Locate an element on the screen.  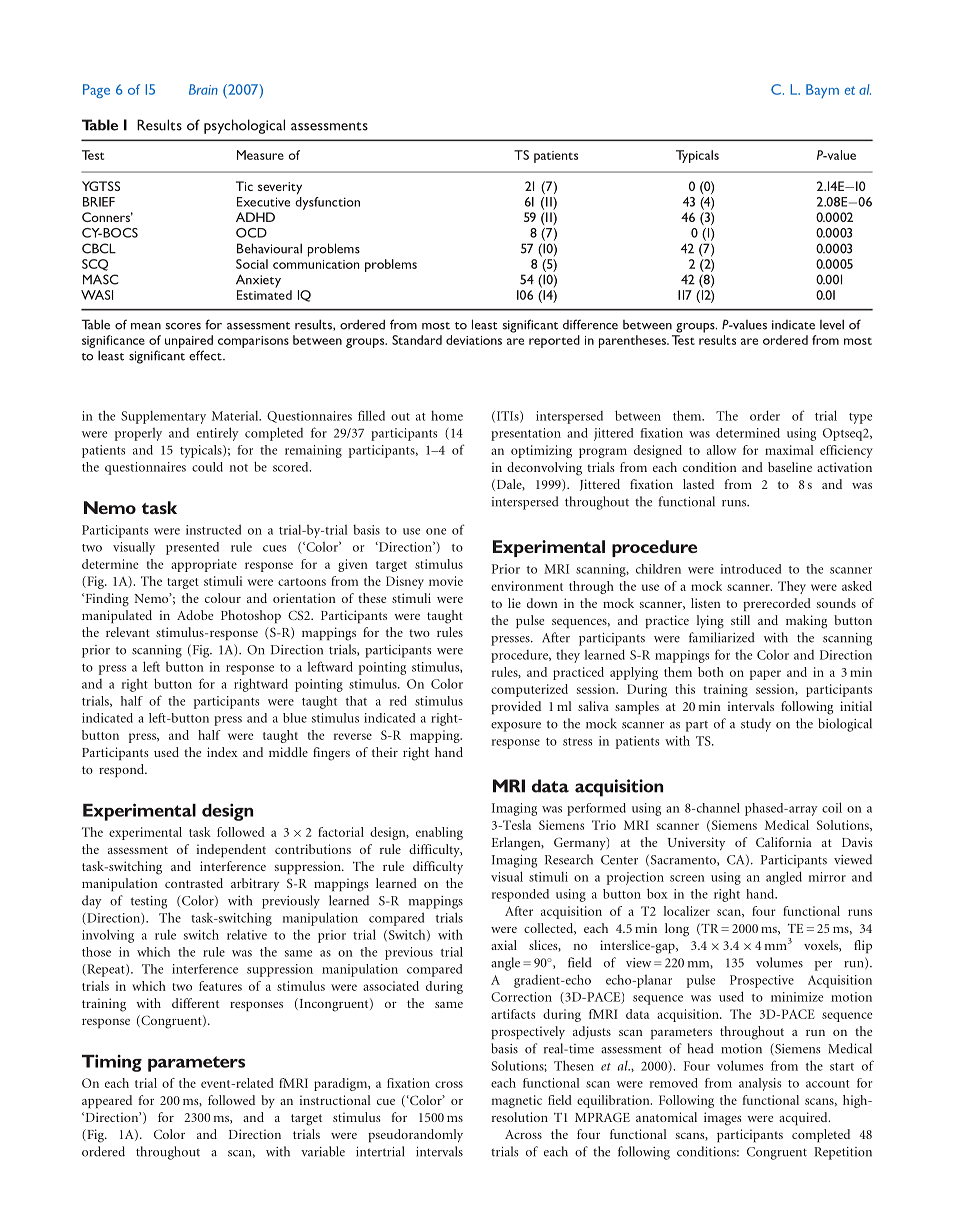
dysfunction is located at coordinates (327, 203).
